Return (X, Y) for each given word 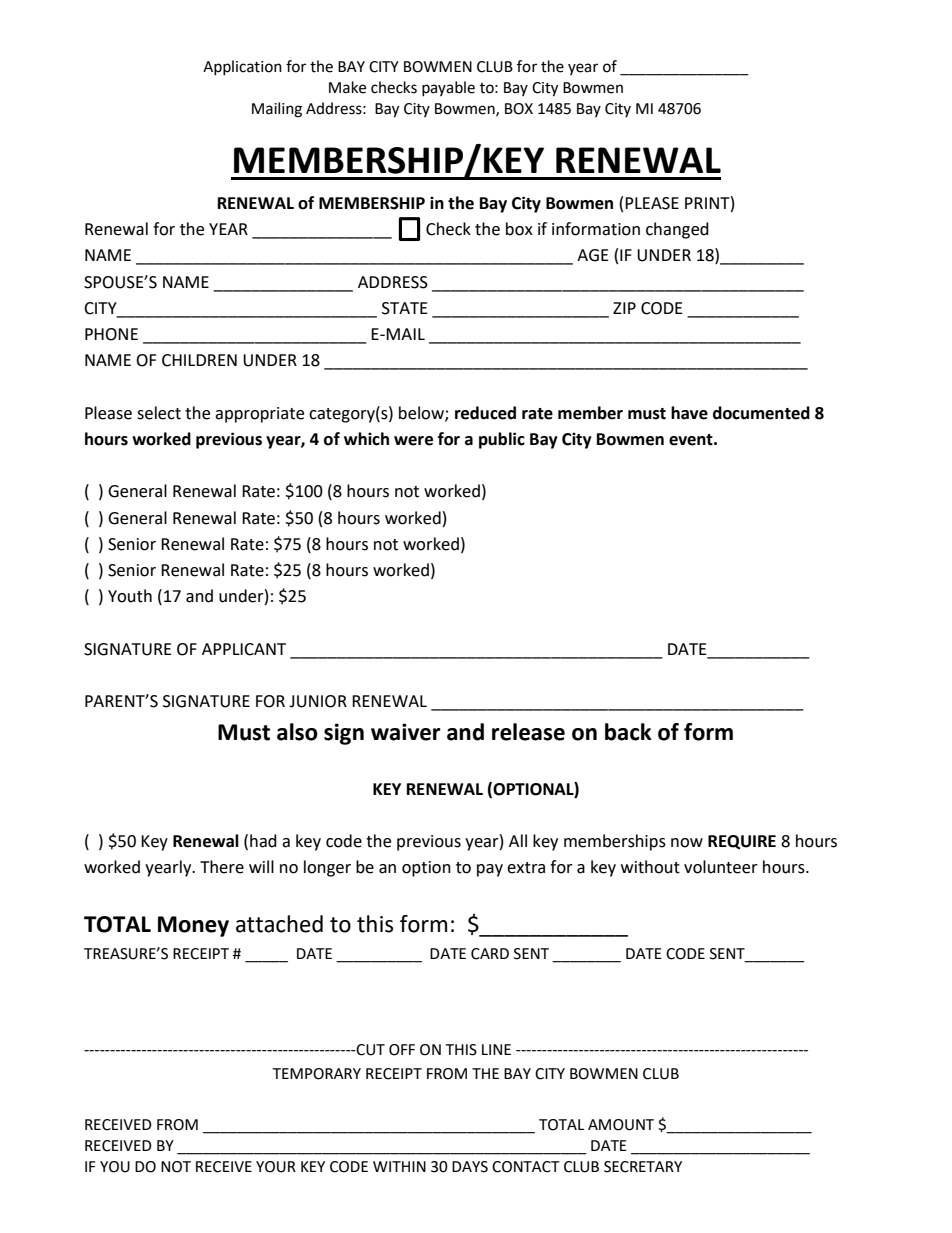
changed (677, 230)
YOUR (276, 1167)
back (628, 732)
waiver (406, 732)
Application (242, 67)
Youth (130, 596)
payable (448, 88)
